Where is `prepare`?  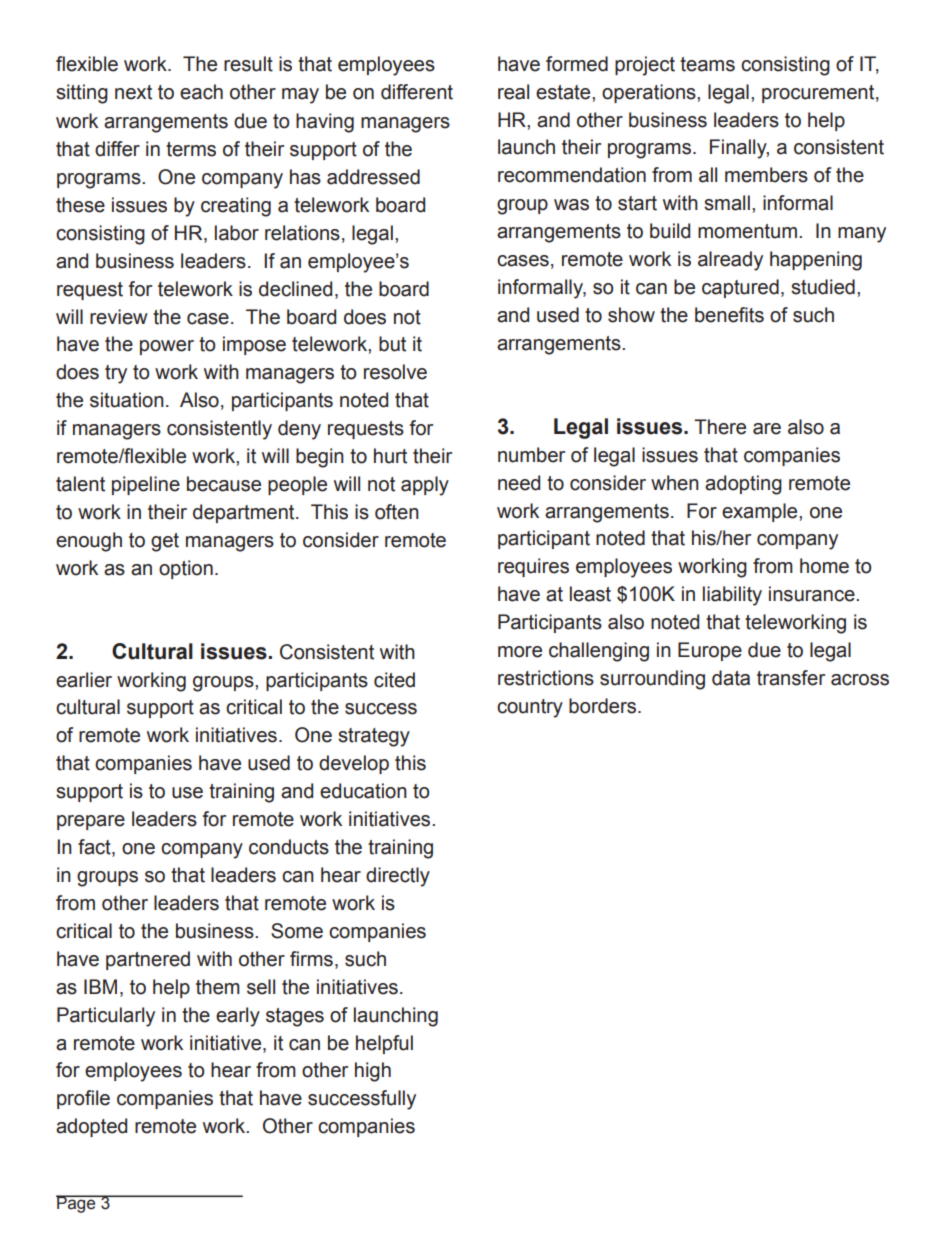
prepare is located at coordinates (91, 822).
